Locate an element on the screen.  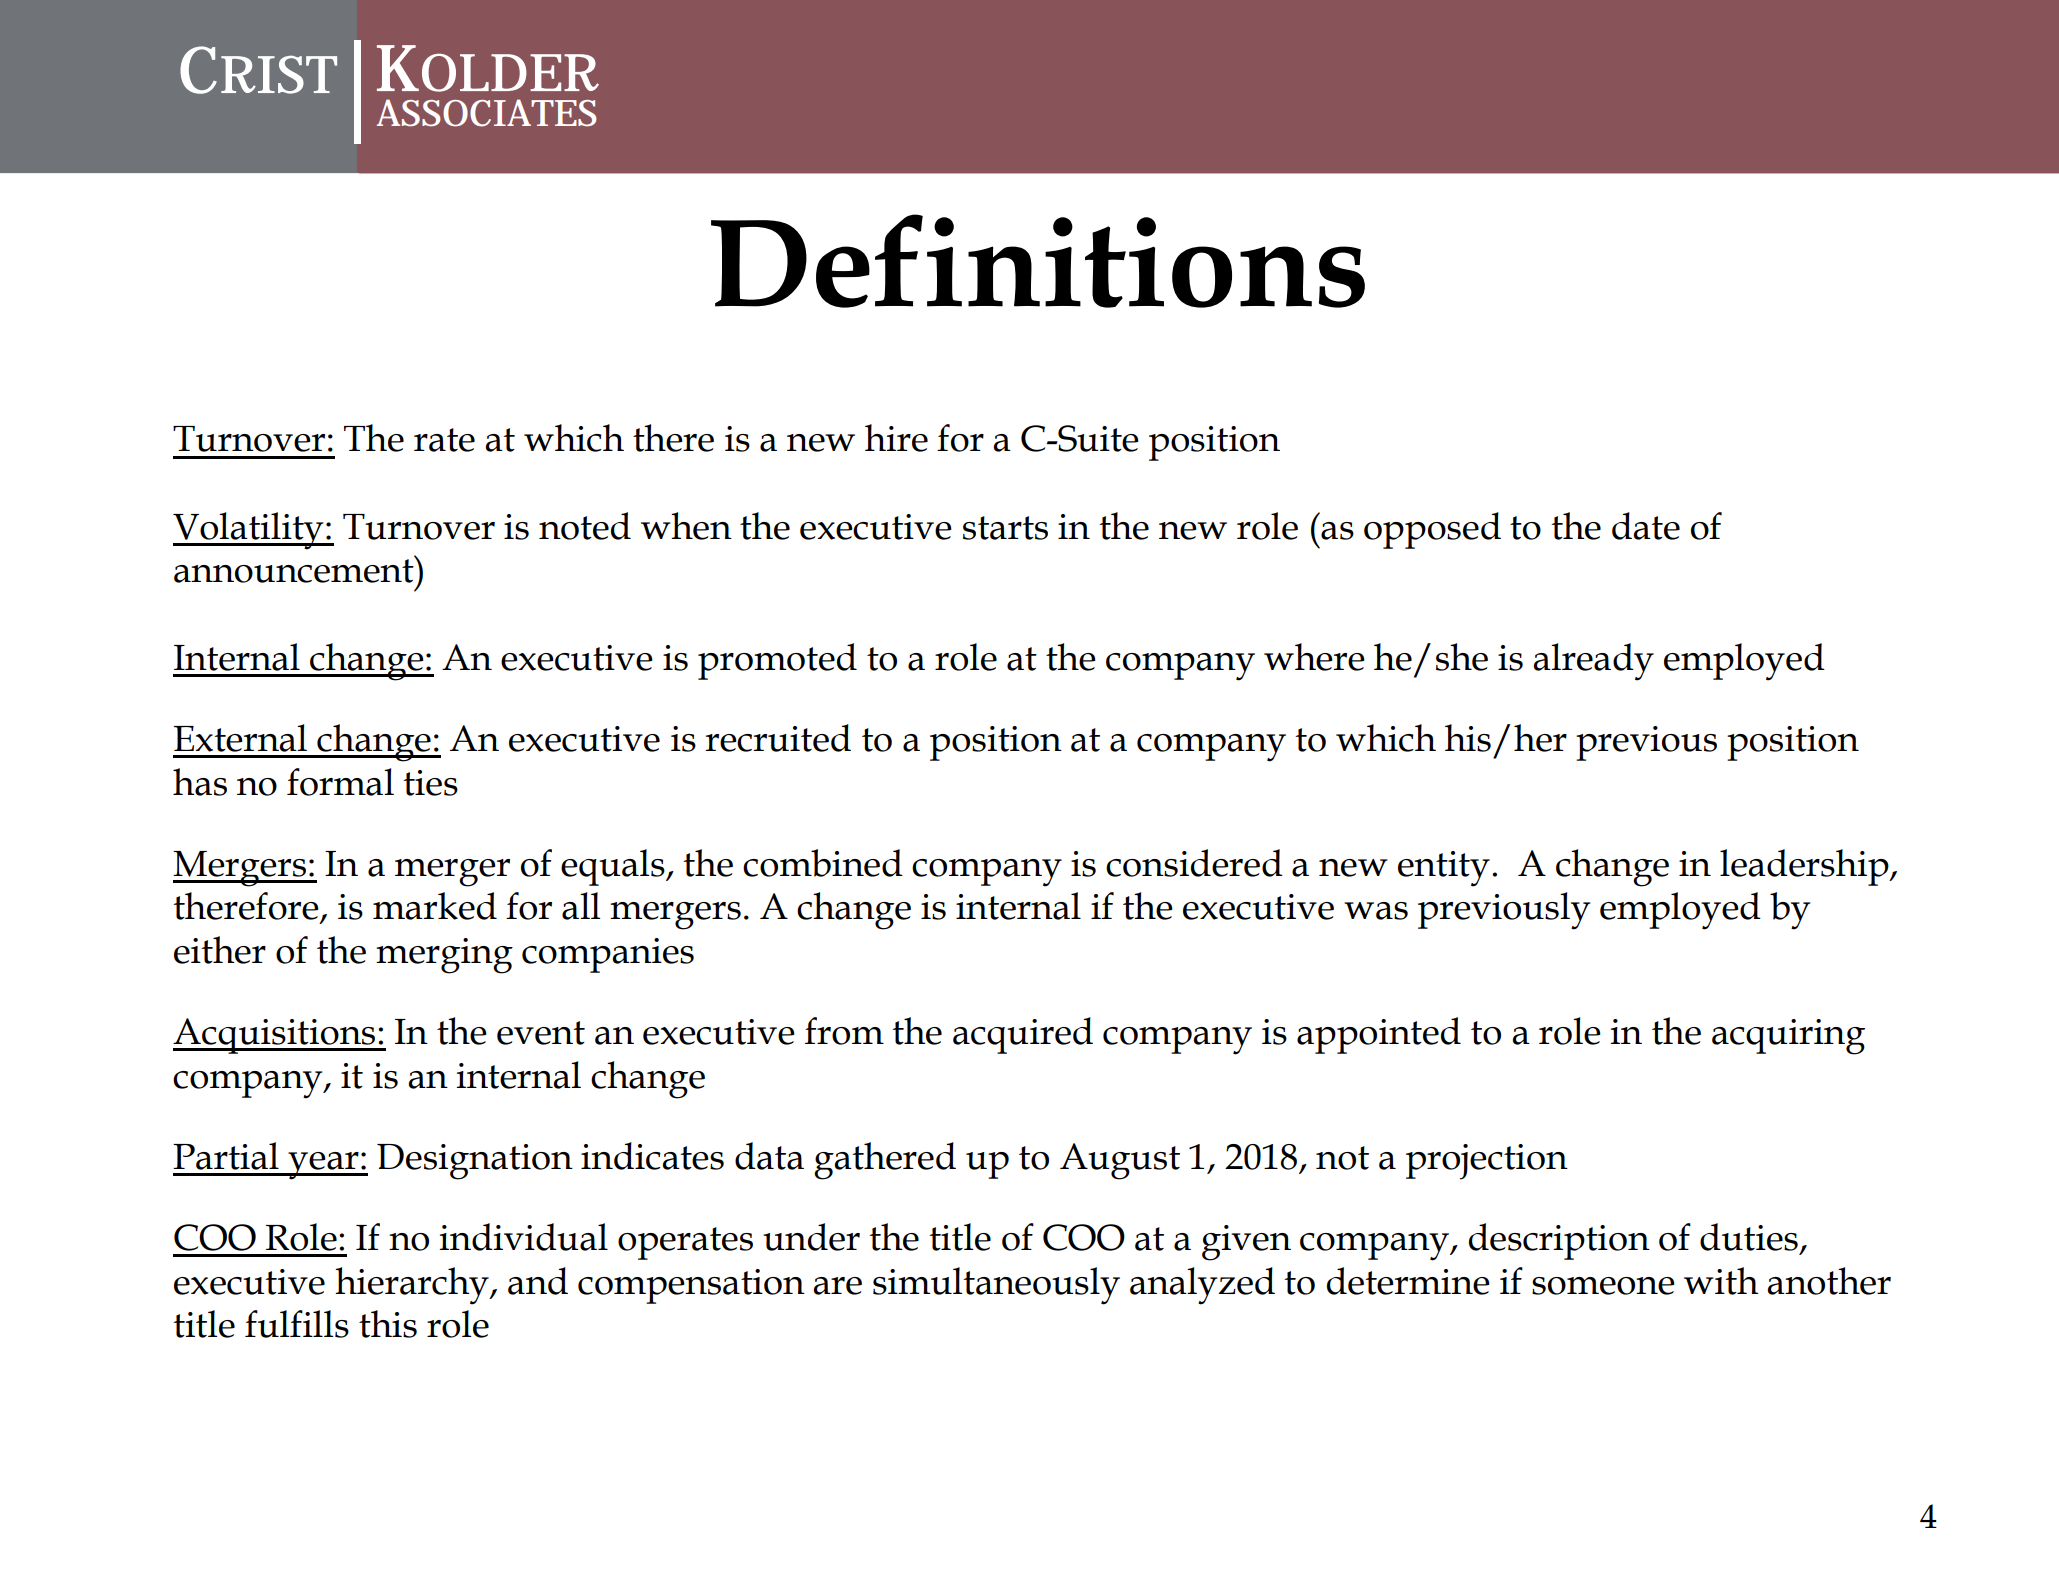
someone is located at coordinates (1603, 1286).
